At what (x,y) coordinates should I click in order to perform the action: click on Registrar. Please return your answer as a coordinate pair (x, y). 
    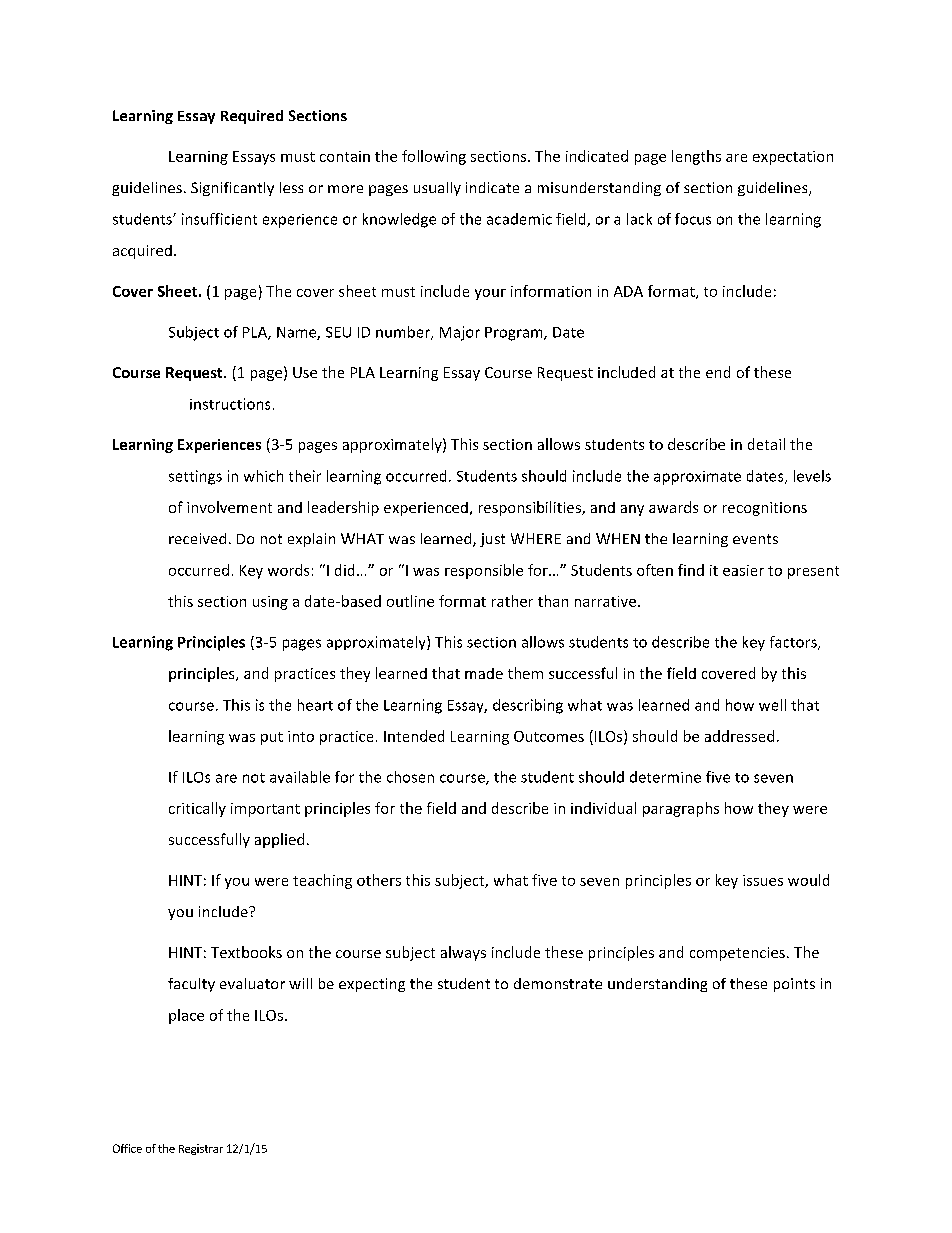
    Looking at the image, I should click on (201, 1149).
